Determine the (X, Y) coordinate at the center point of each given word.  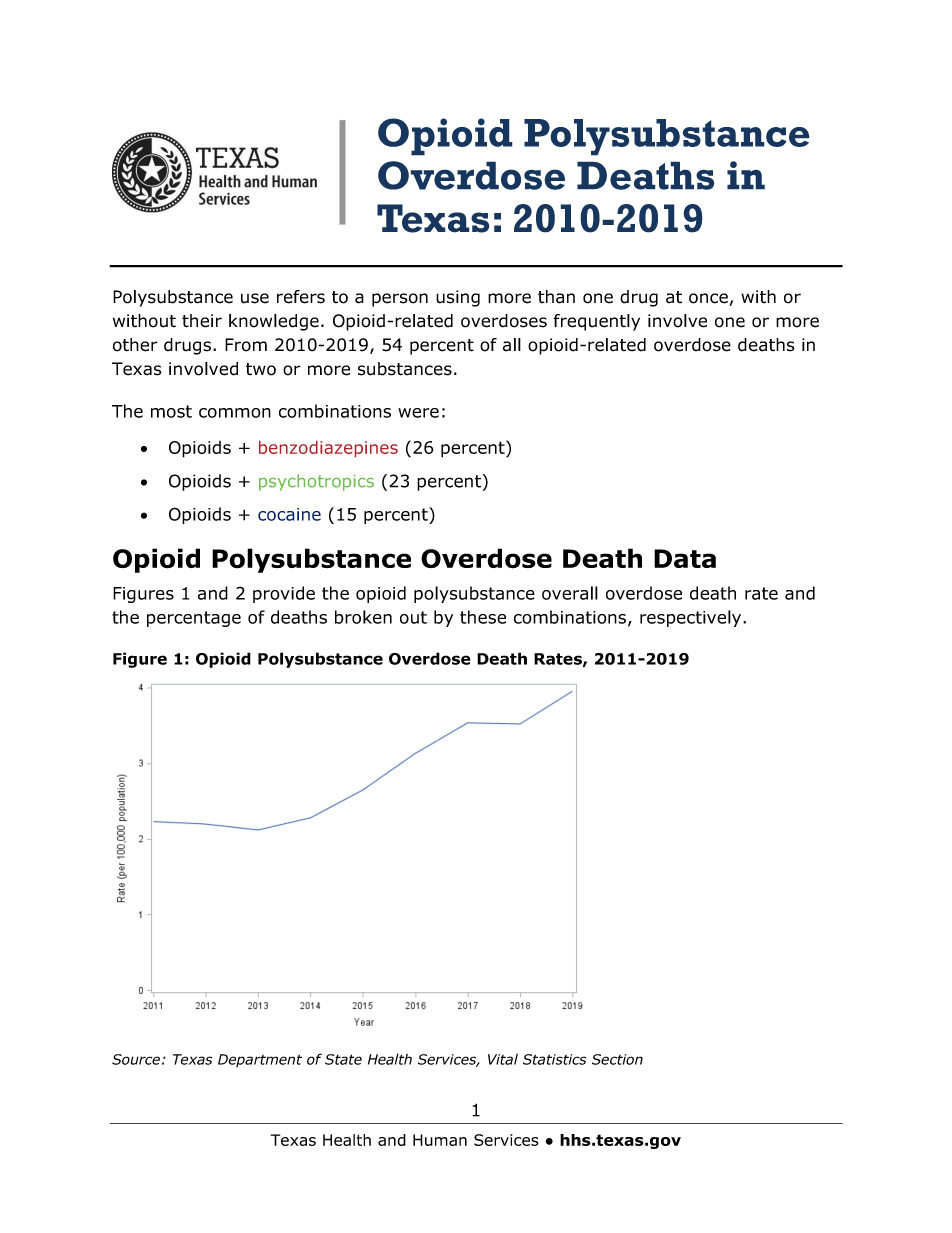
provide (284, 594)
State (343, 1059)
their (202, 321)
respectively (692, 618)
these (483, 617)
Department (260, 1060)
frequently (596, 322)
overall (570, 593)
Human (440, 1140)
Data (685, 558)
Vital (503, 1059)
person (400, 300)
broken (363, 617)
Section (617, 1059)
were (418, 413)
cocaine (289, 514)
